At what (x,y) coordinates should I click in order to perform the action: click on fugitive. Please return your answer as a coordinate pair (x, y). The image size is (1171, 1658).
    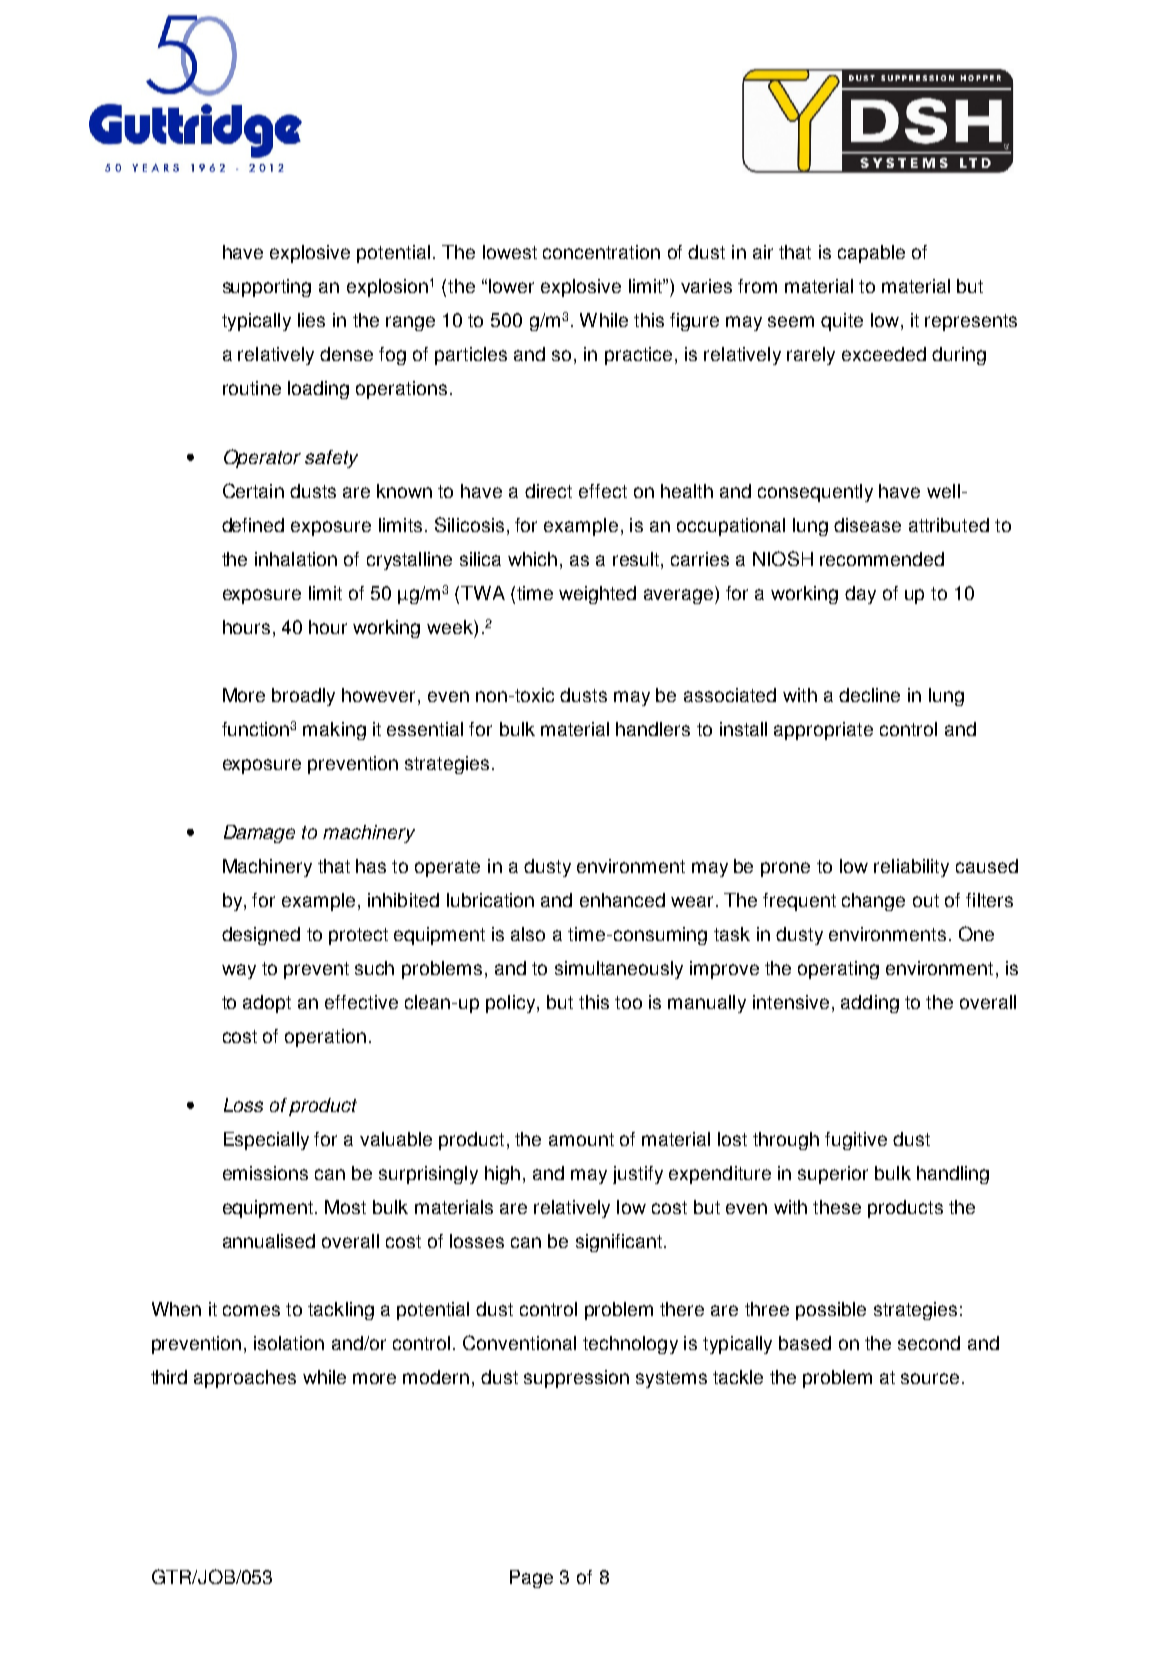
    Looking at the image, I should click on (856, 1141).
